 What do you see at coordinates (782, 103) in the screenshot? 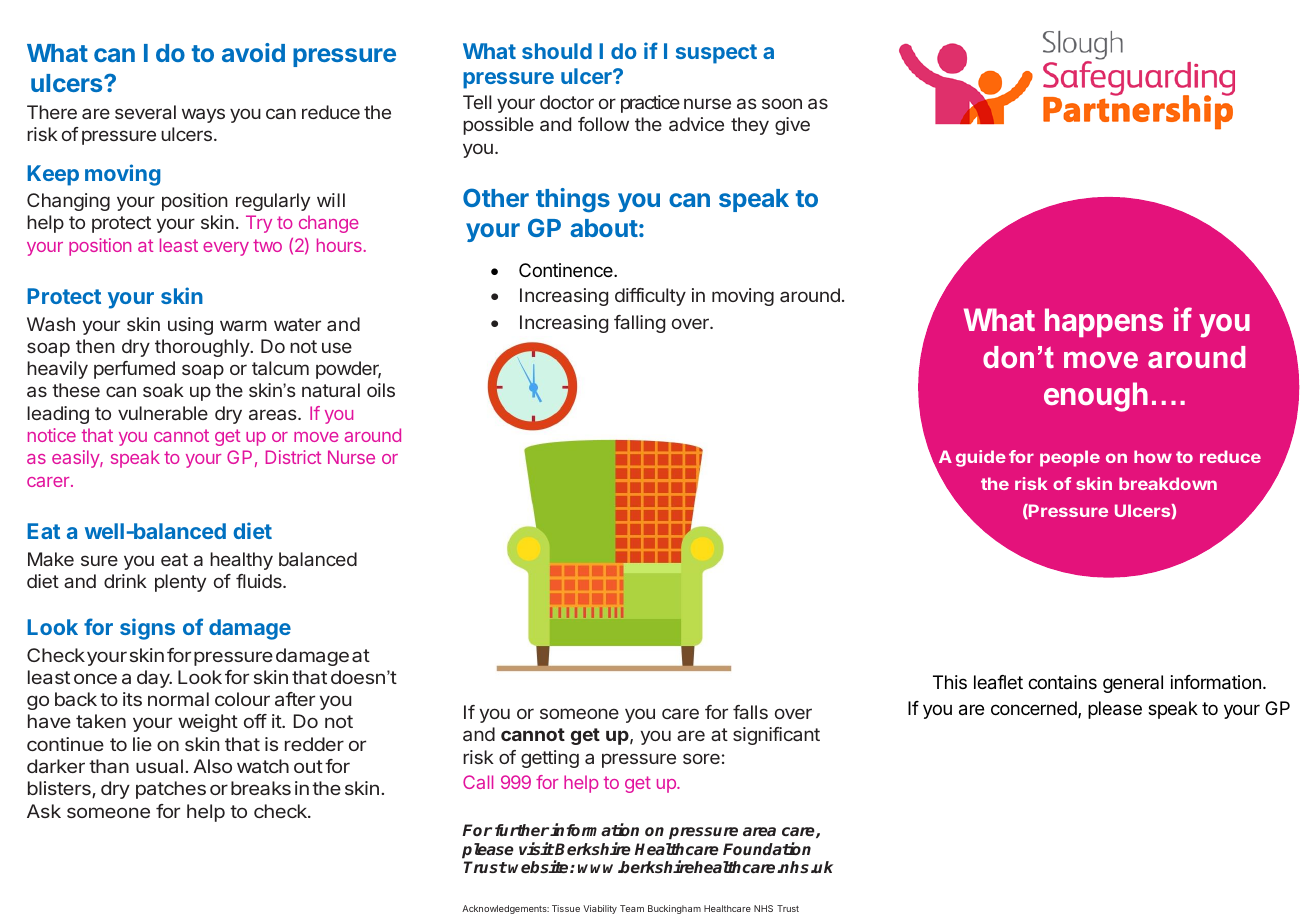
I see `soon` at bounding box center [782, 103].
